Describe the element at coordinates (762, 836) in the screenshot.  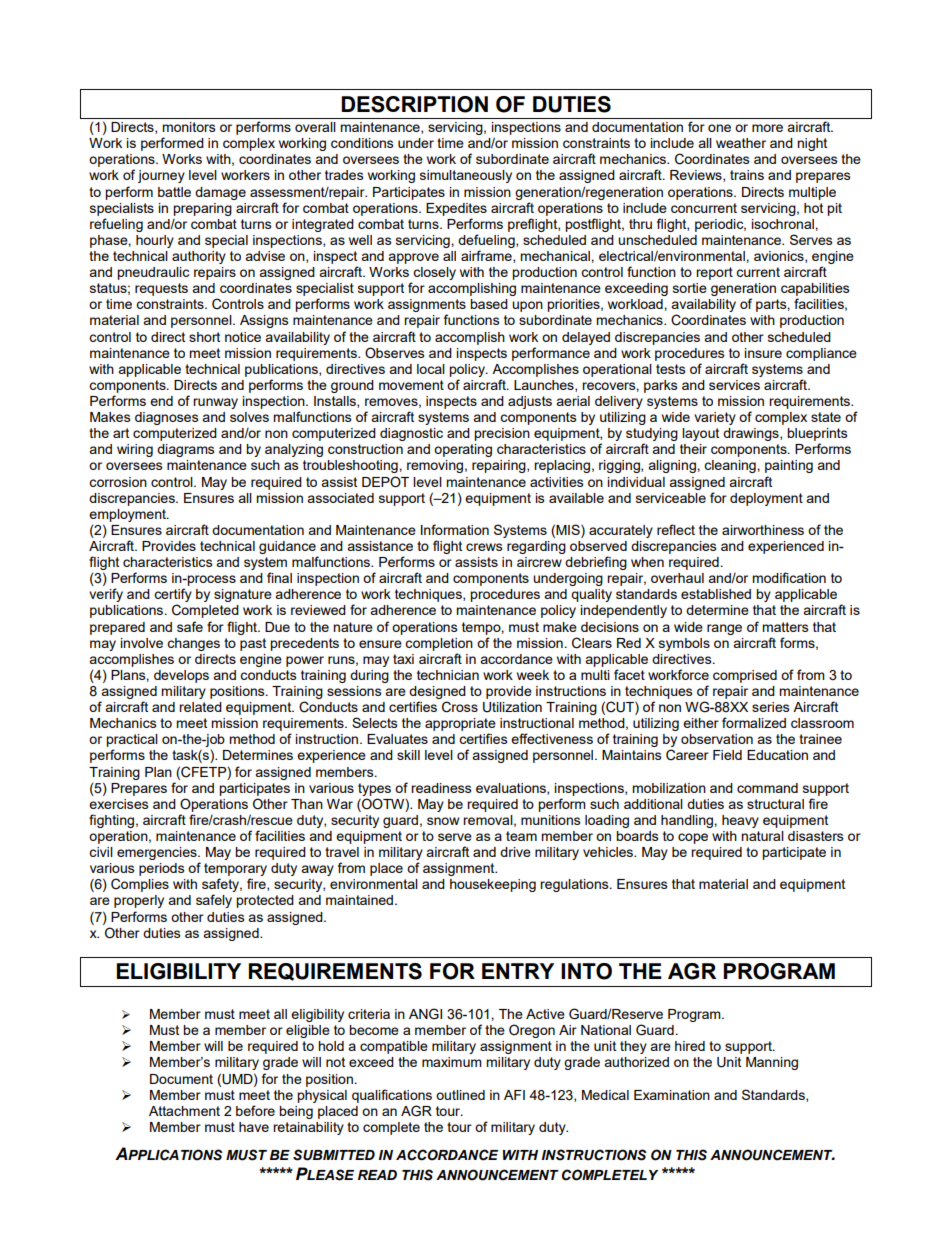
I see `natural` at that location.
